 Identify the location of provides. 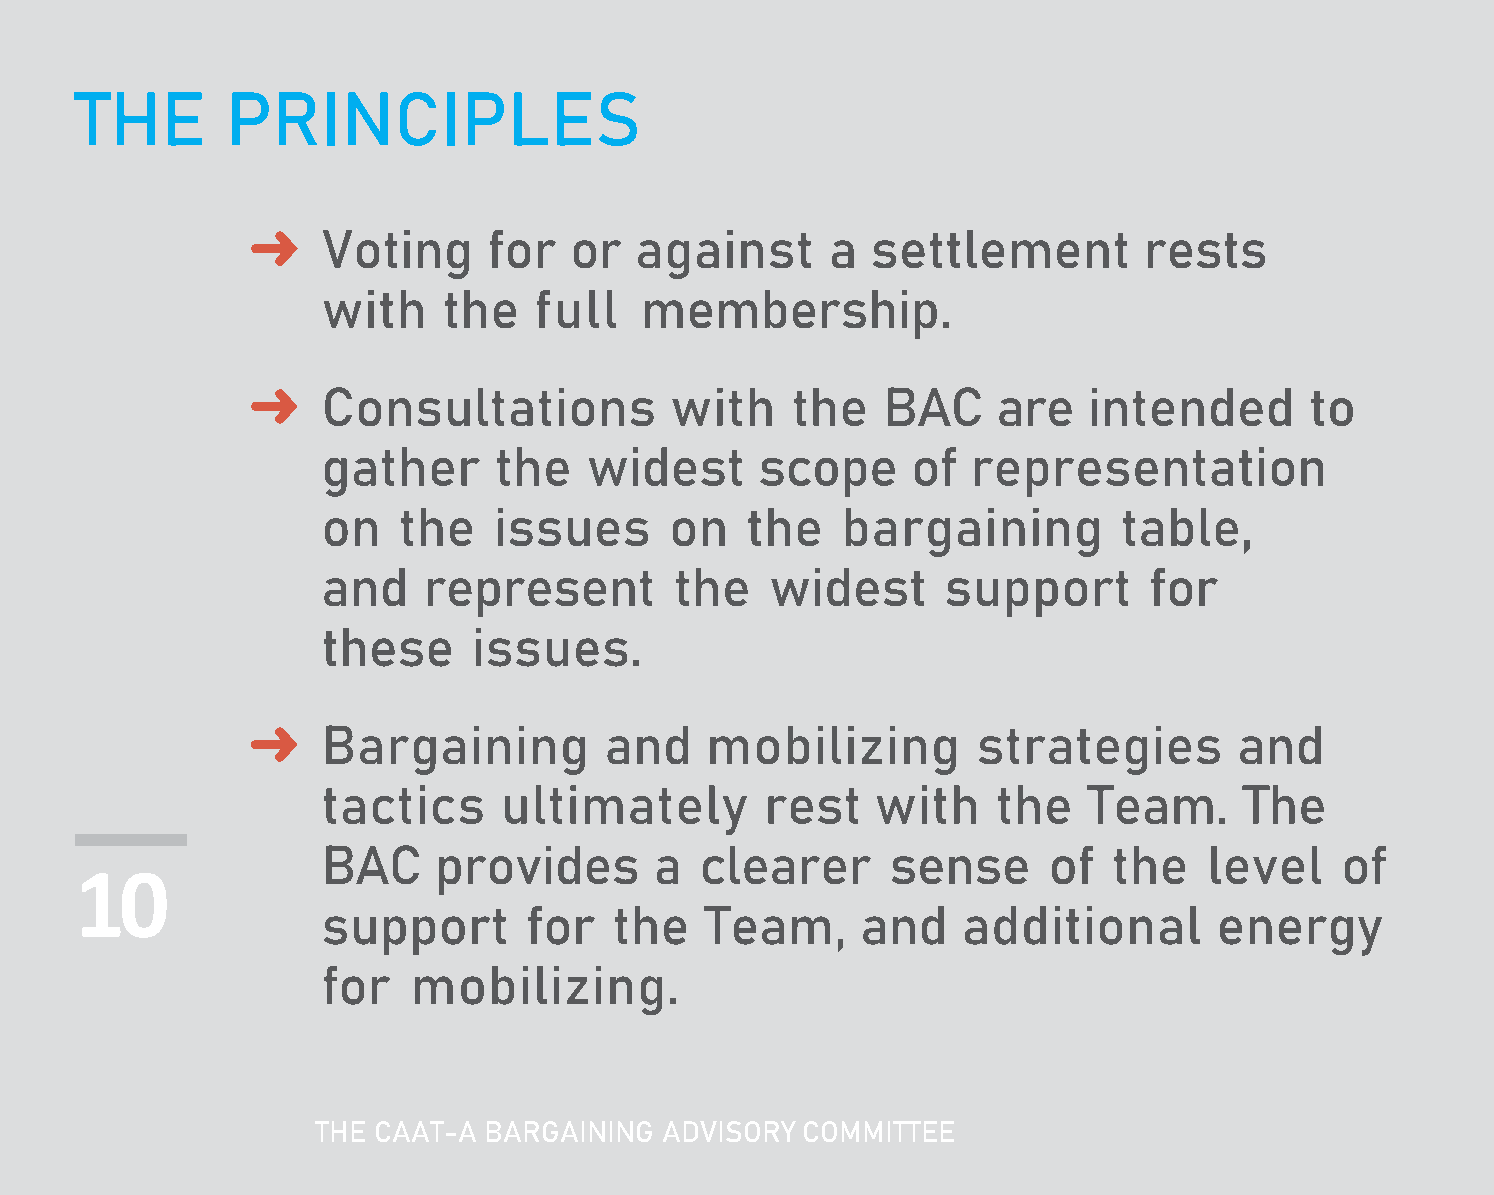
(538, 870).
